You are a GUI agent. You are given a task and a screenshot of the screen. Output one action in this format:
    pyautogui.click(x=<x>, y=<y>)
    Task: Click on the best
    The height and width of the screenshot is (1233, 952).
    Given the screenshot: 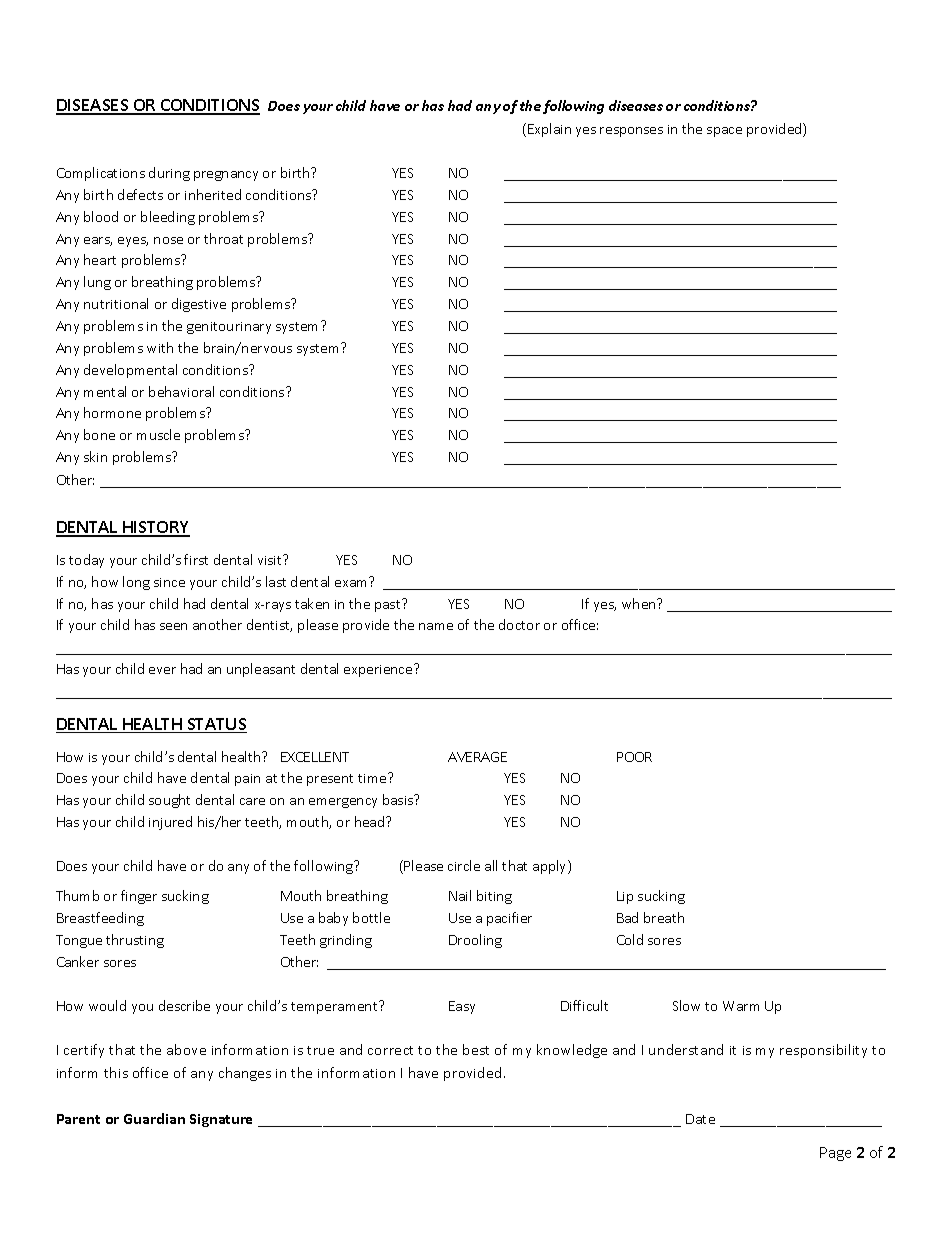 What is the action you would take?
    pyautogui.click(x=476, y=1049)
